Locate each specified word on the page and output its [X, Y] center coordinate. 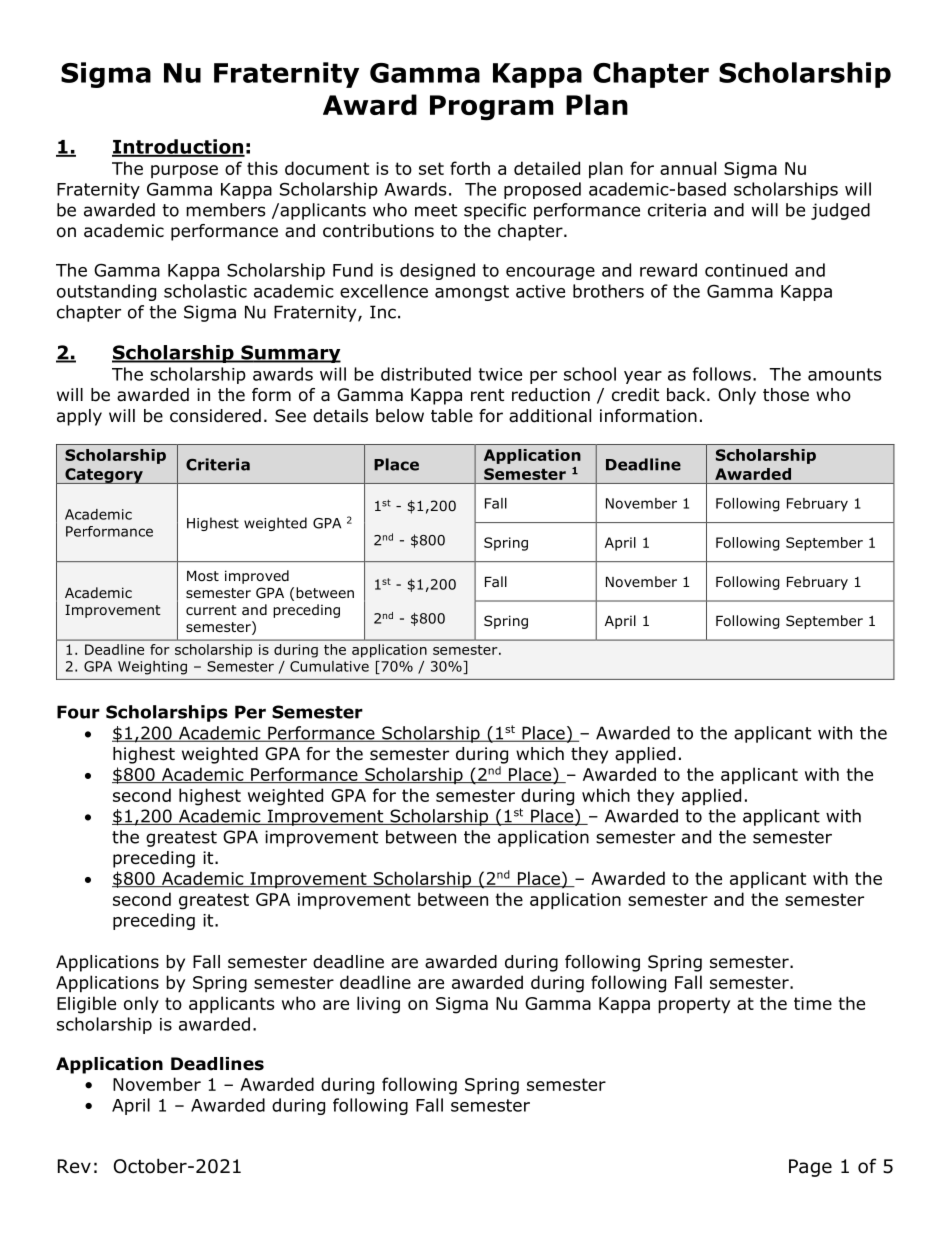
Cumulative [329, 666]
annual [688, 168]
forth [470, 168]
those [786, 395]
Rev [74, 1166]
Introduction [178, 147]
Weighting [152, 668]
